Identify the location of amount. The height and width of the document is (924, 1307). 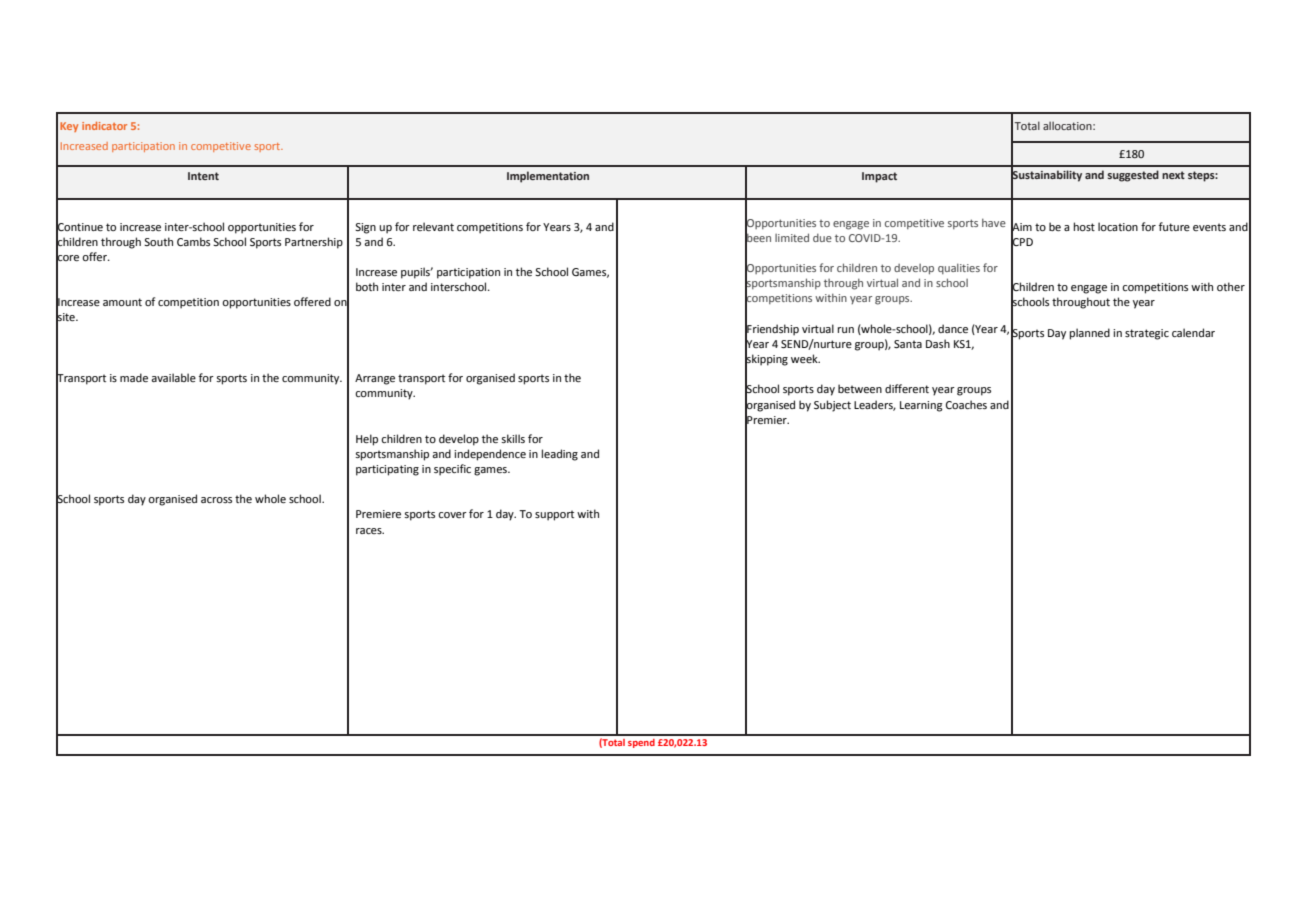
(122, 302).
